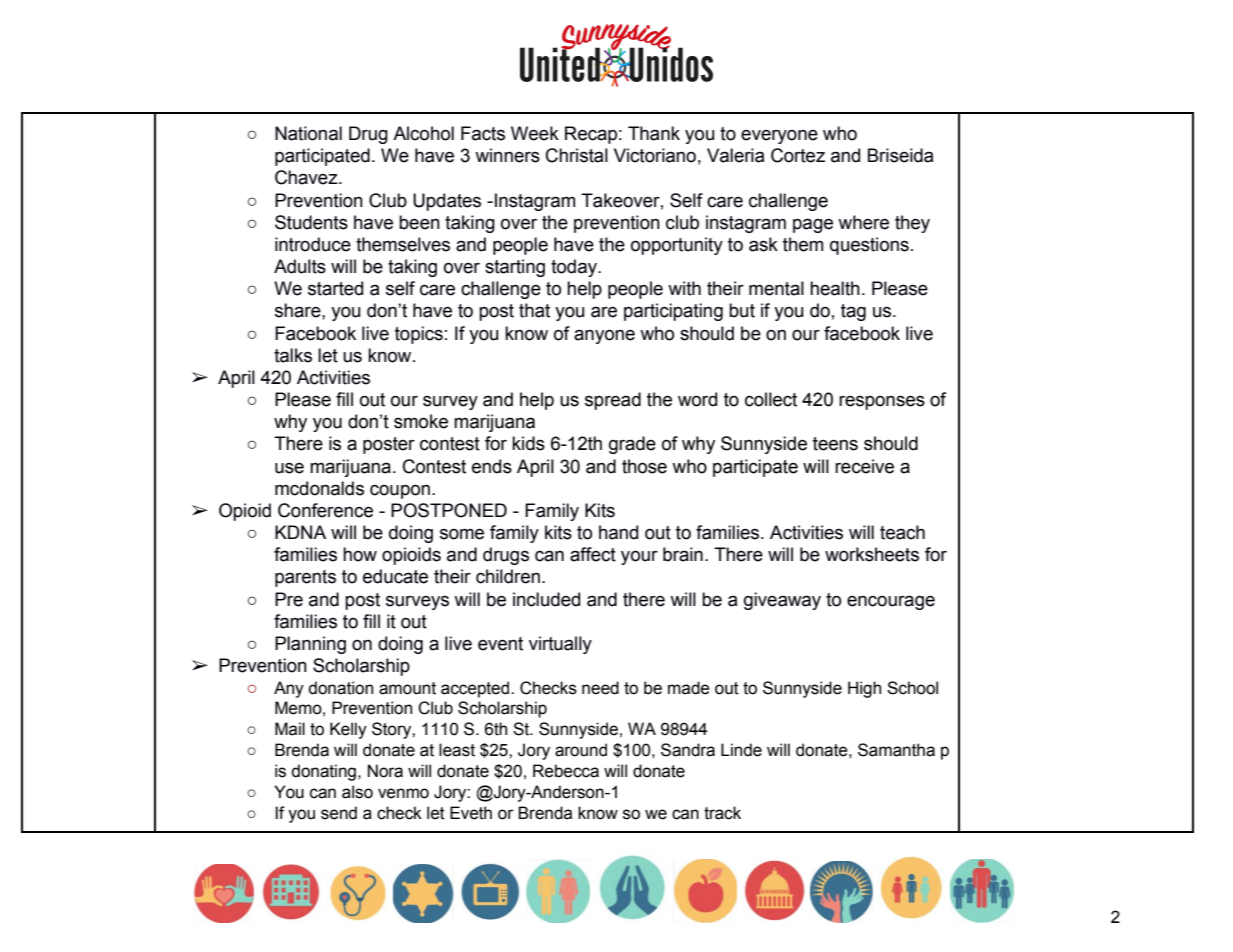 This screenshot has width=1233, height=952. Describe the element at coordinates (896, 750) in the screenshot. I see `Samantha` at that location.
